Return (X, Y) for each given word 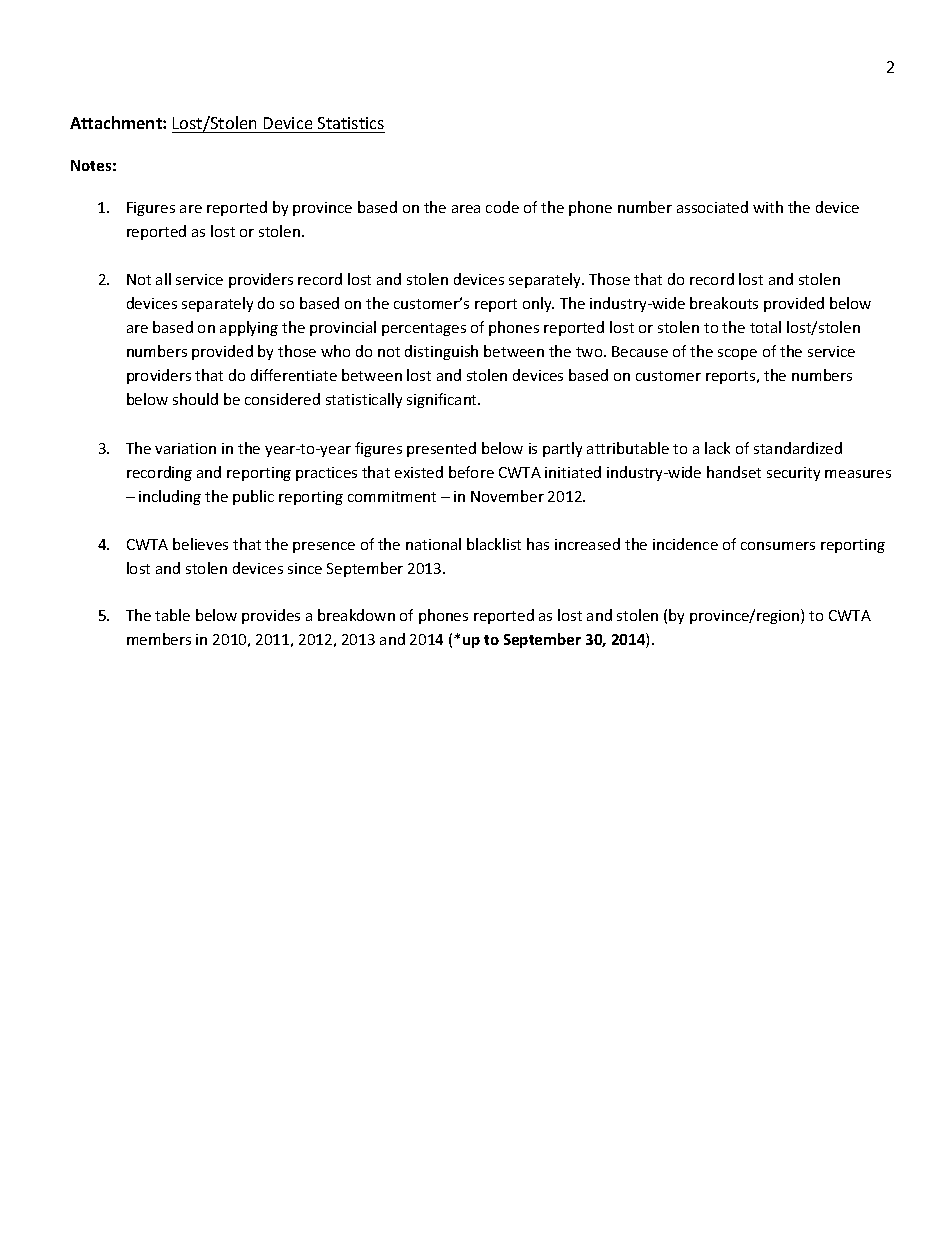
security (793, 474)
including (170, 497)
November (507, 496)
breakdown (356, 615)
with (768, 207)
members (159, 639)
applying (249, 328)
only (538, 304)
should (195, 399)
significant (443, 400)
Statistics (351, 123)
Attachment (117, 122)
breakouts (724, 303)
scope (737, 354)
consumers (778, 546)
